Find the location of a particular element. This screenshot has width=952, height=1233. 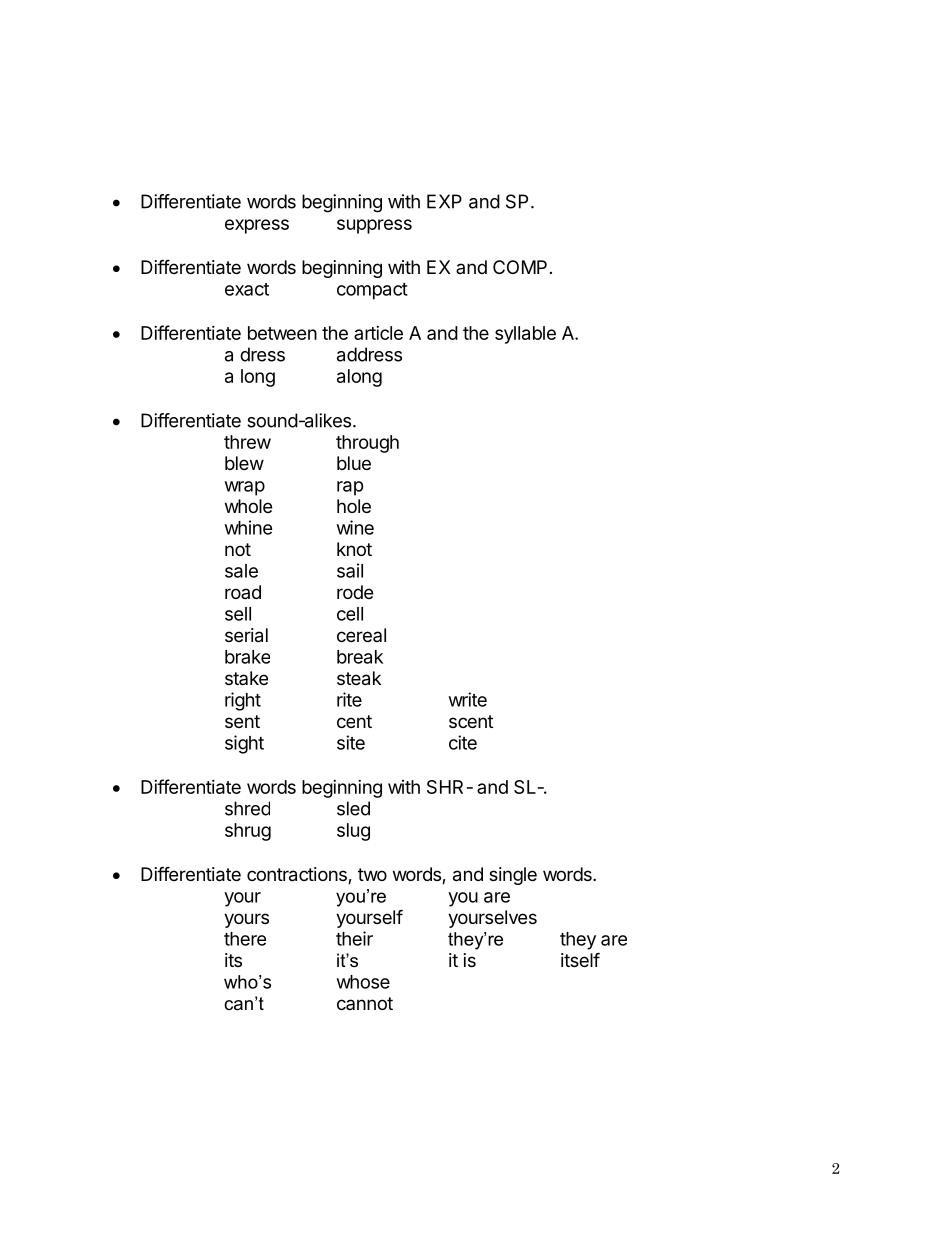

through is located at coordinates (367, 444).
